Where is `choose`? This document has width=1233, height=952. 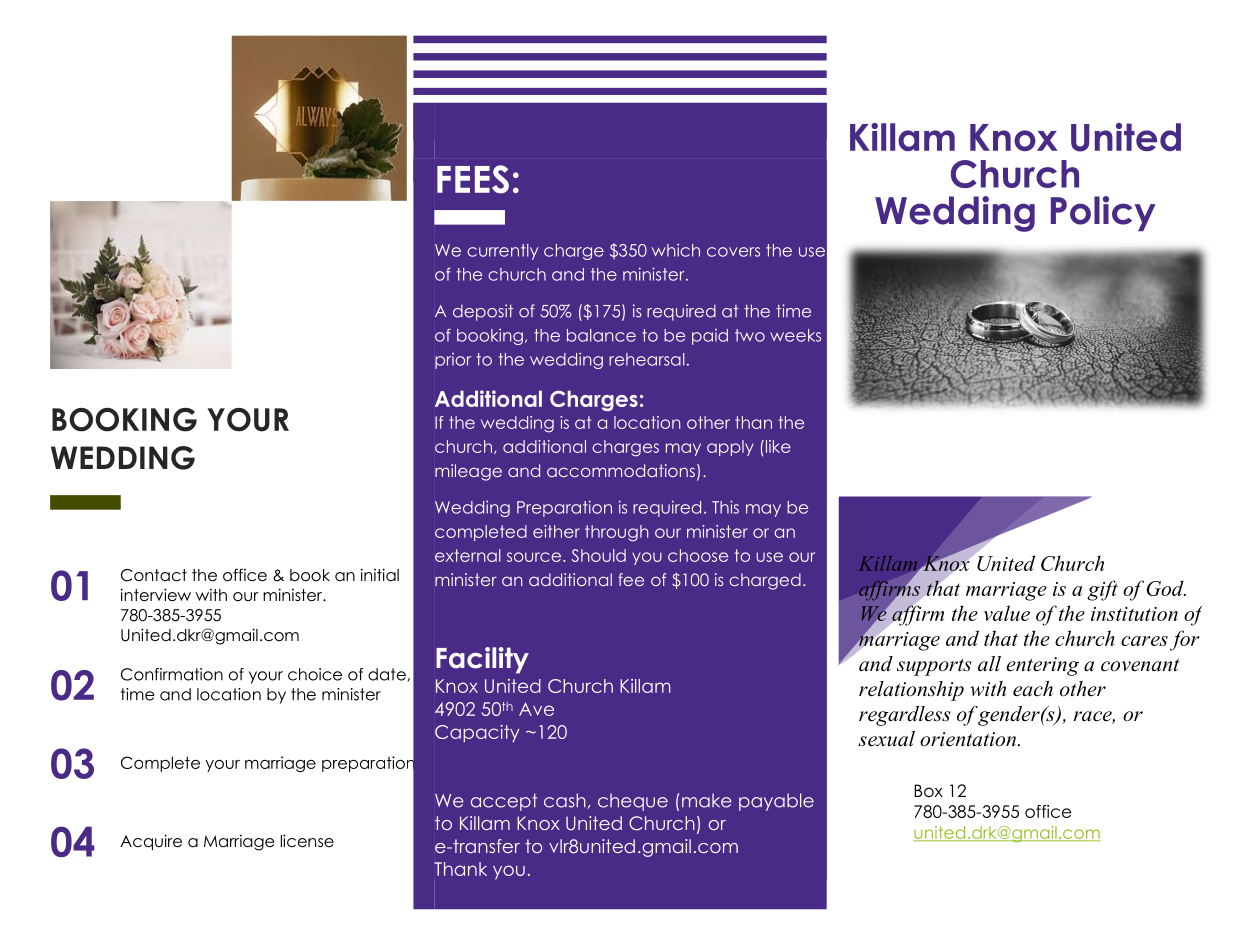
choose is located at coordinates (698, 555).
